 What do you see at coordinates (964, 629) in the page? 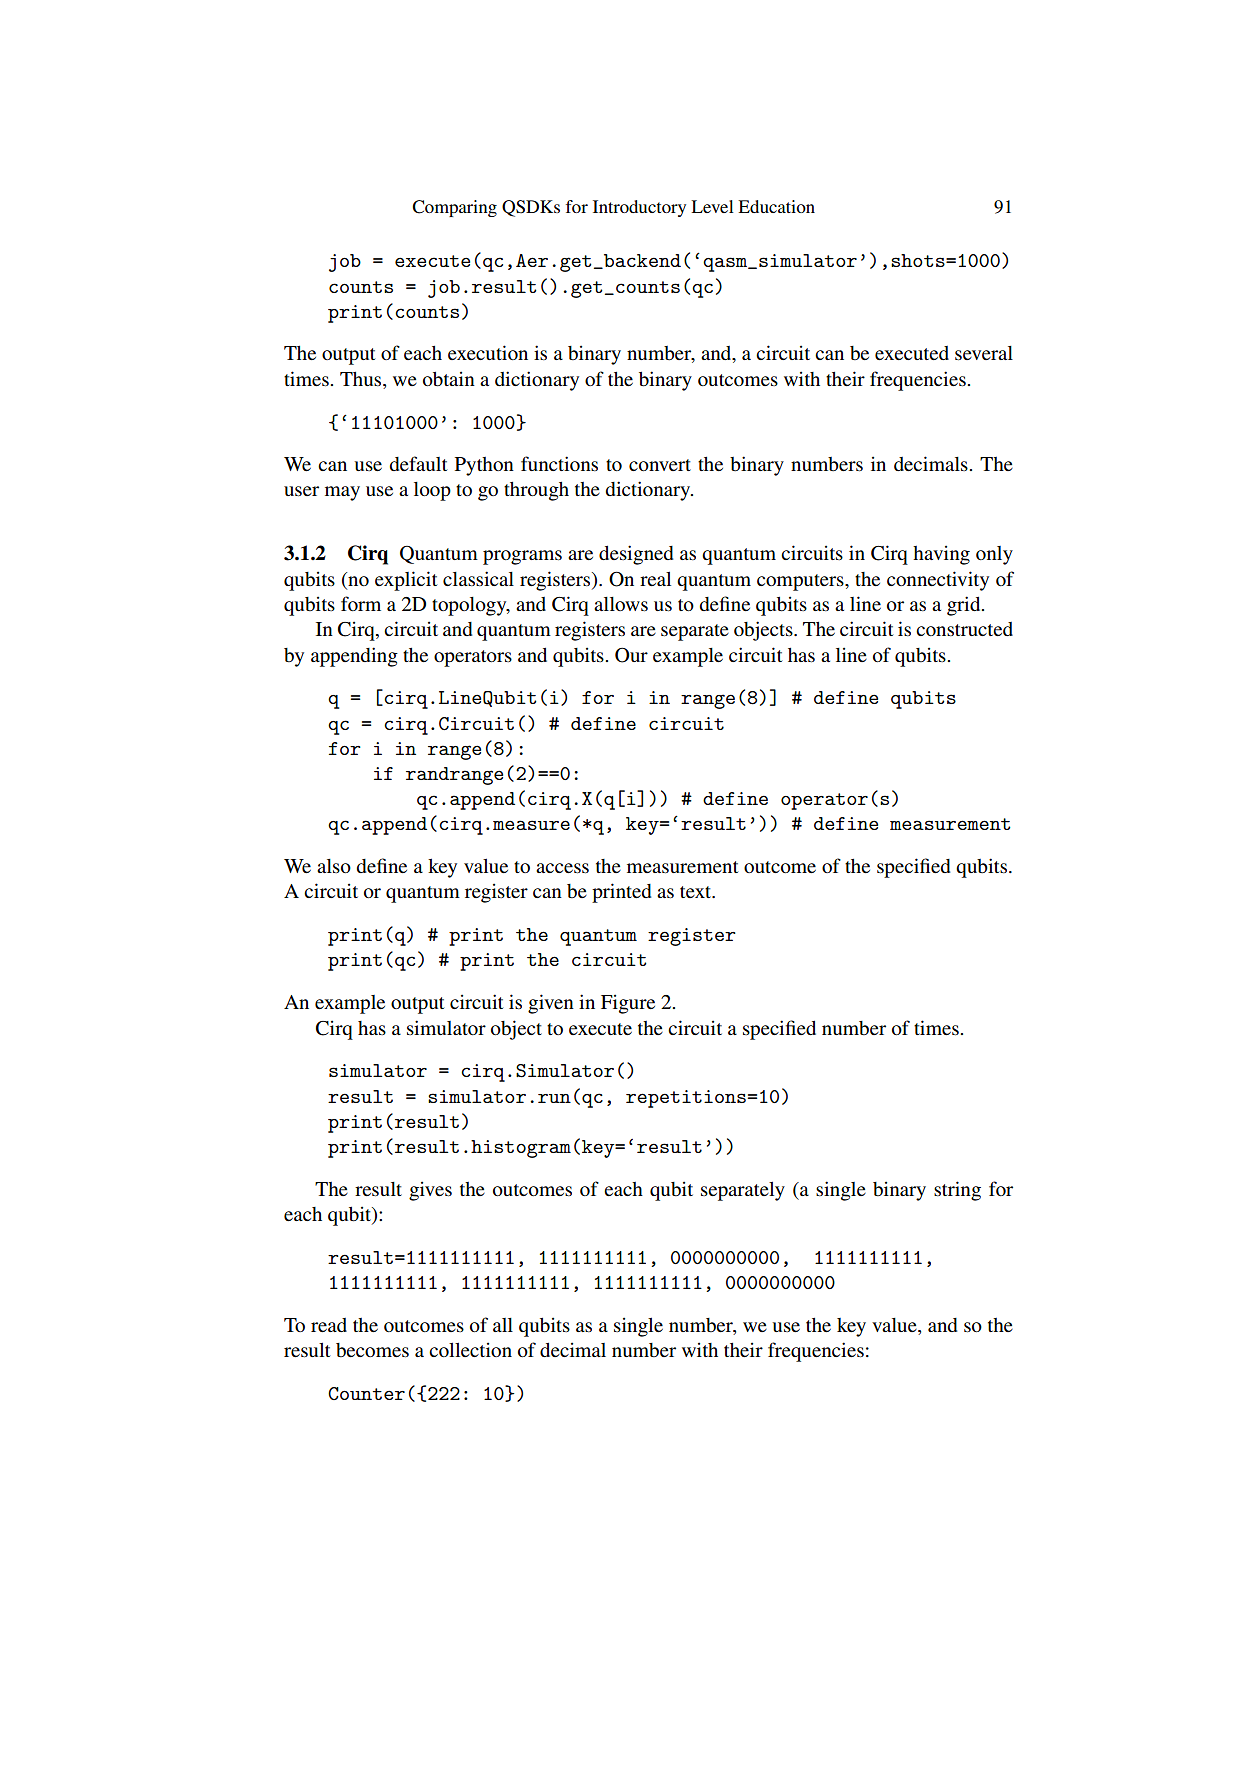
I see `constructed` at bounding box center [964, 629].
